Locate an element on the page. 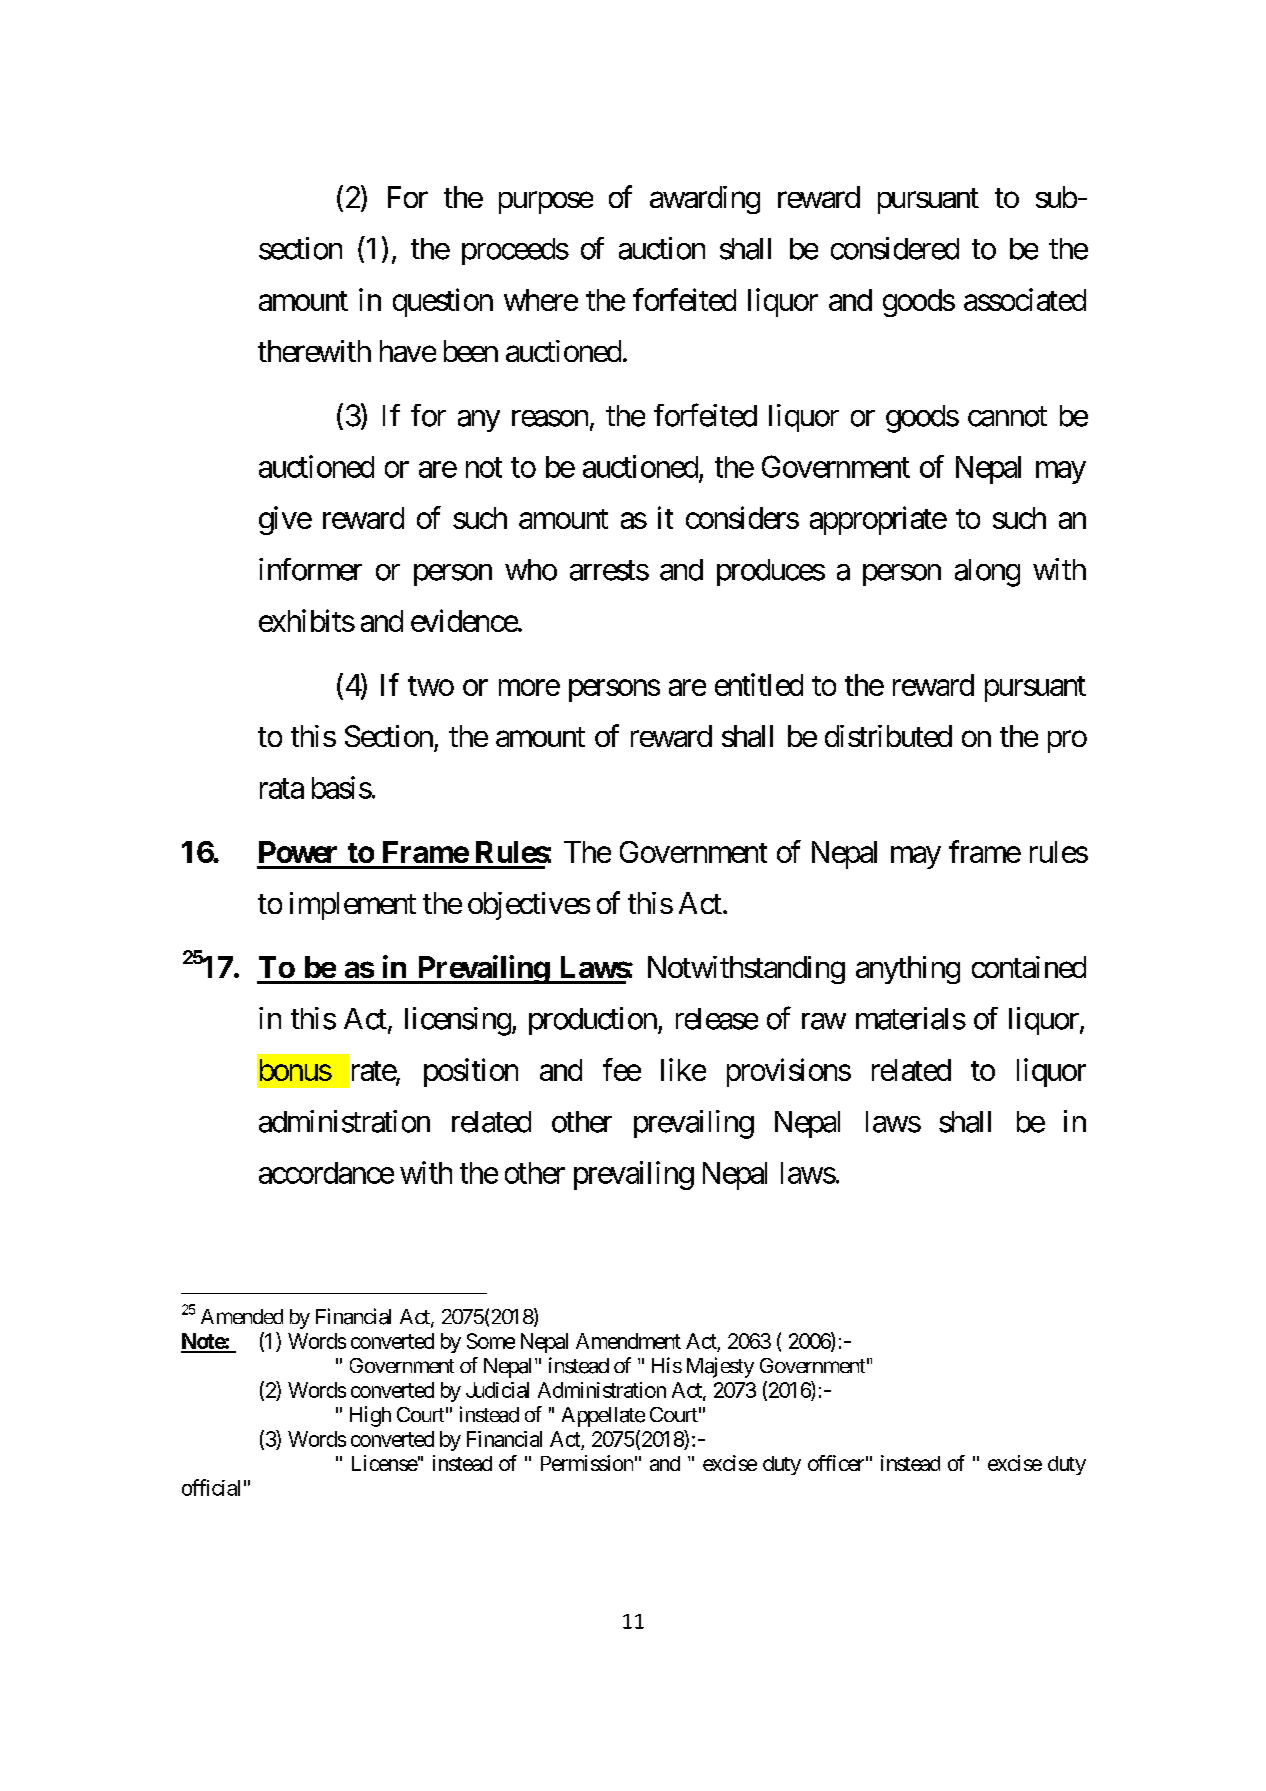 This page has height=1791, width=1266. rata is located at coordinates (282, 789).
